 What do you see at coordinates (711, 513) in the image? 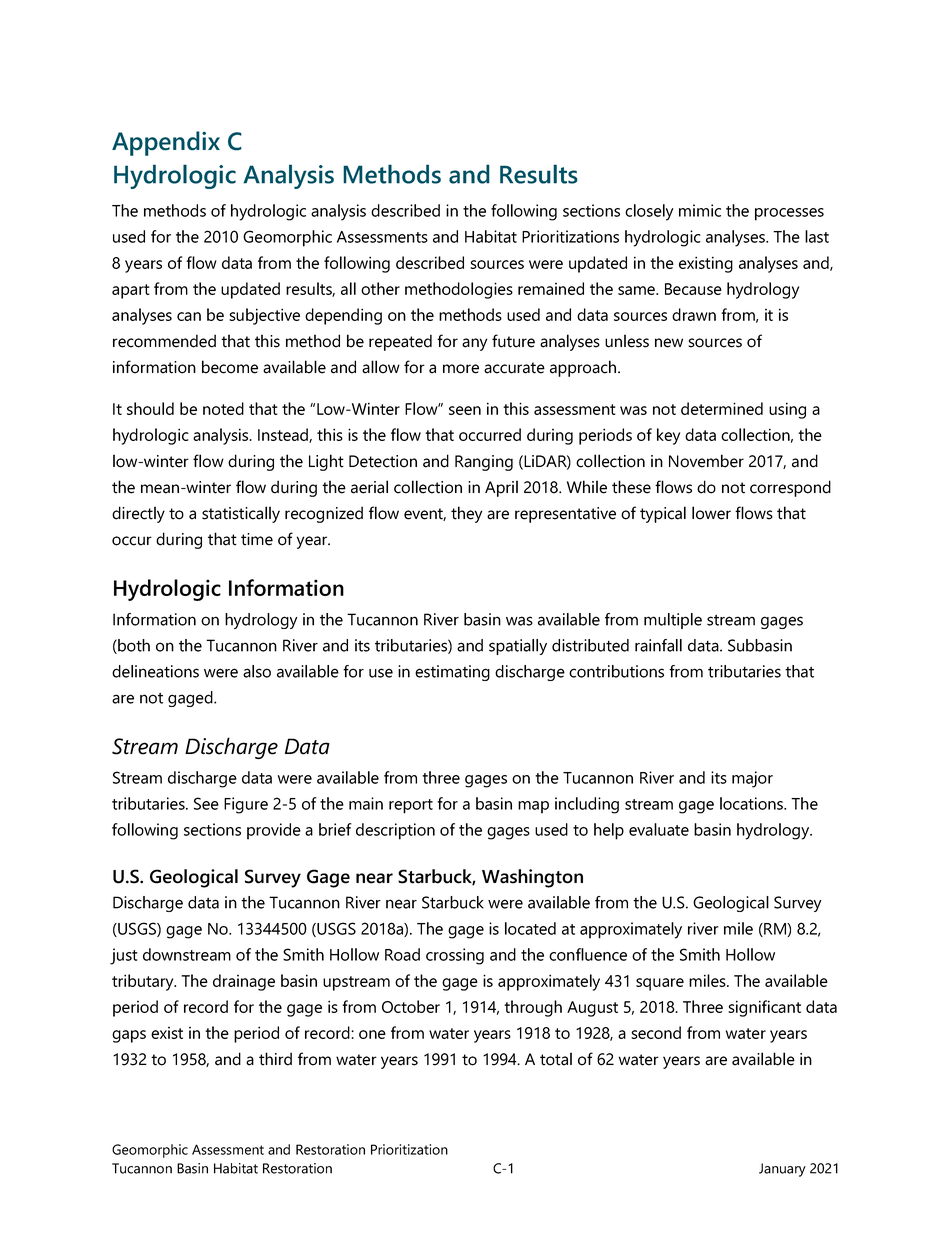
I see `lower` at bounding box center [711, 513].
